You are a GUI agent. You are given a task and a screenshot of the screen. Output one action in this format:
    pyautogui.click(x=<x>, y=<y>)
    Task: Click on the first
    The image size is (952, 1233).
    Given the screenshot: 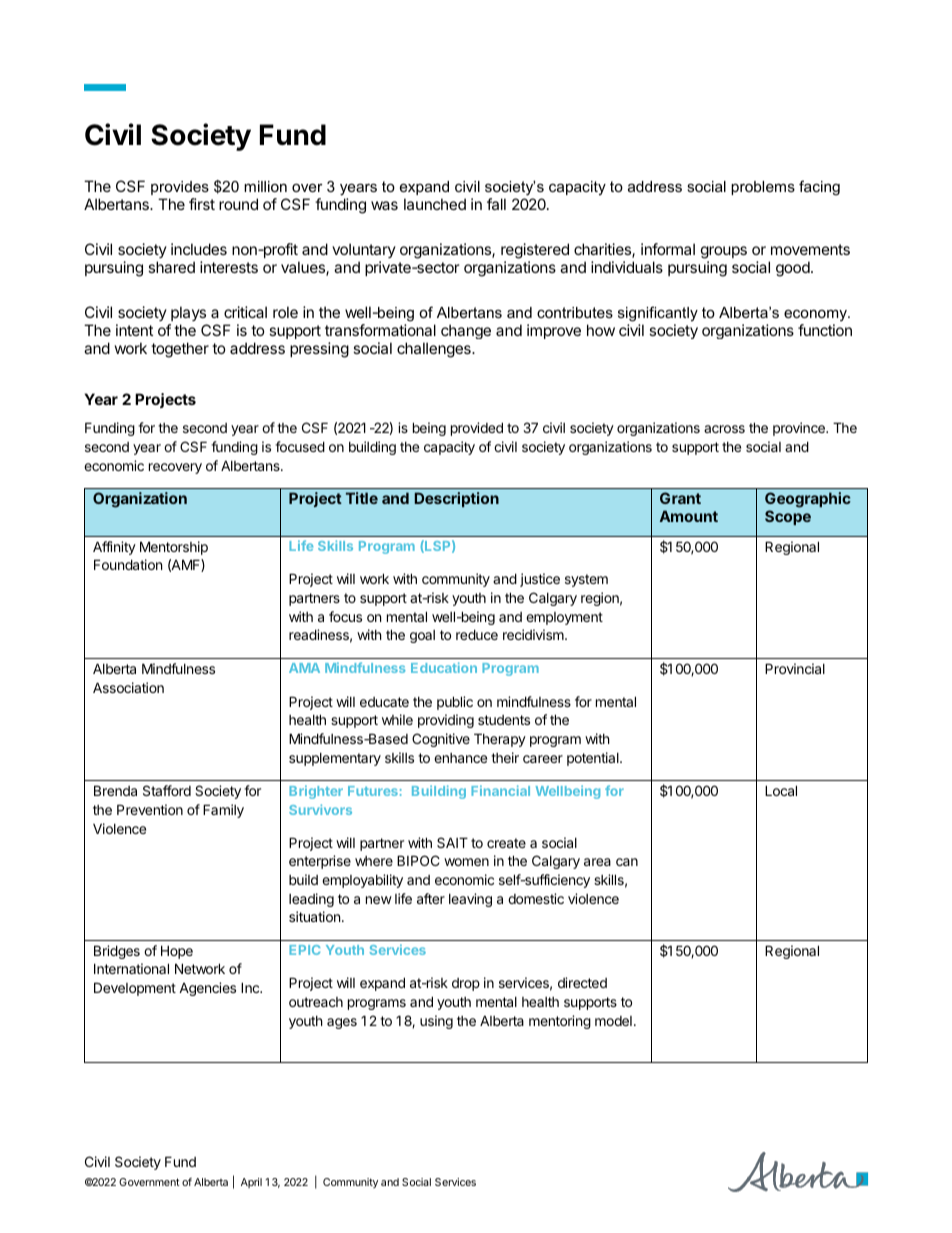 What is the action you would take?
    pyautogui.click(x=202, y=204)
